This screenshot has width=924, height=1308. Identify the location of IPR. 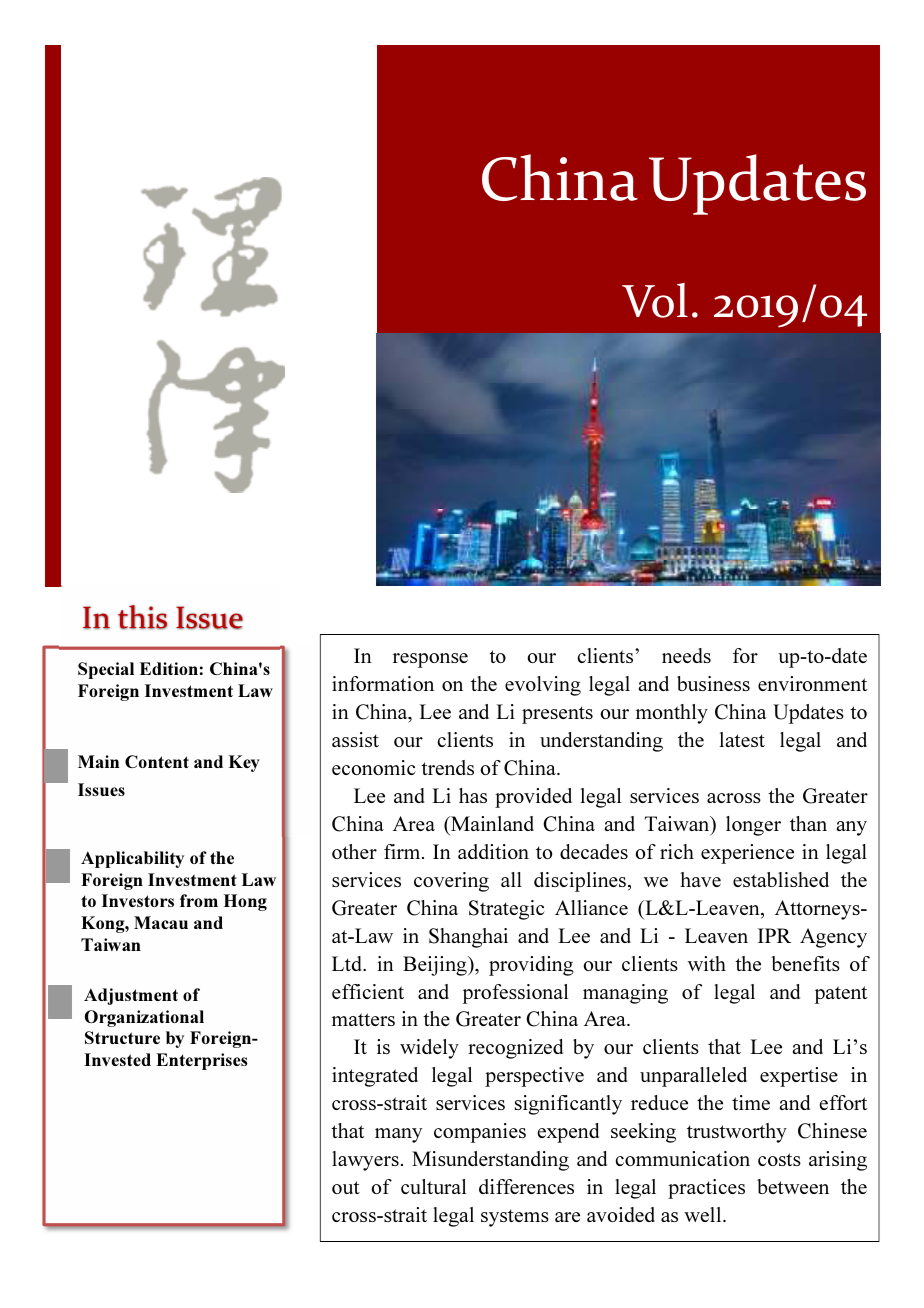
(774, 935).
